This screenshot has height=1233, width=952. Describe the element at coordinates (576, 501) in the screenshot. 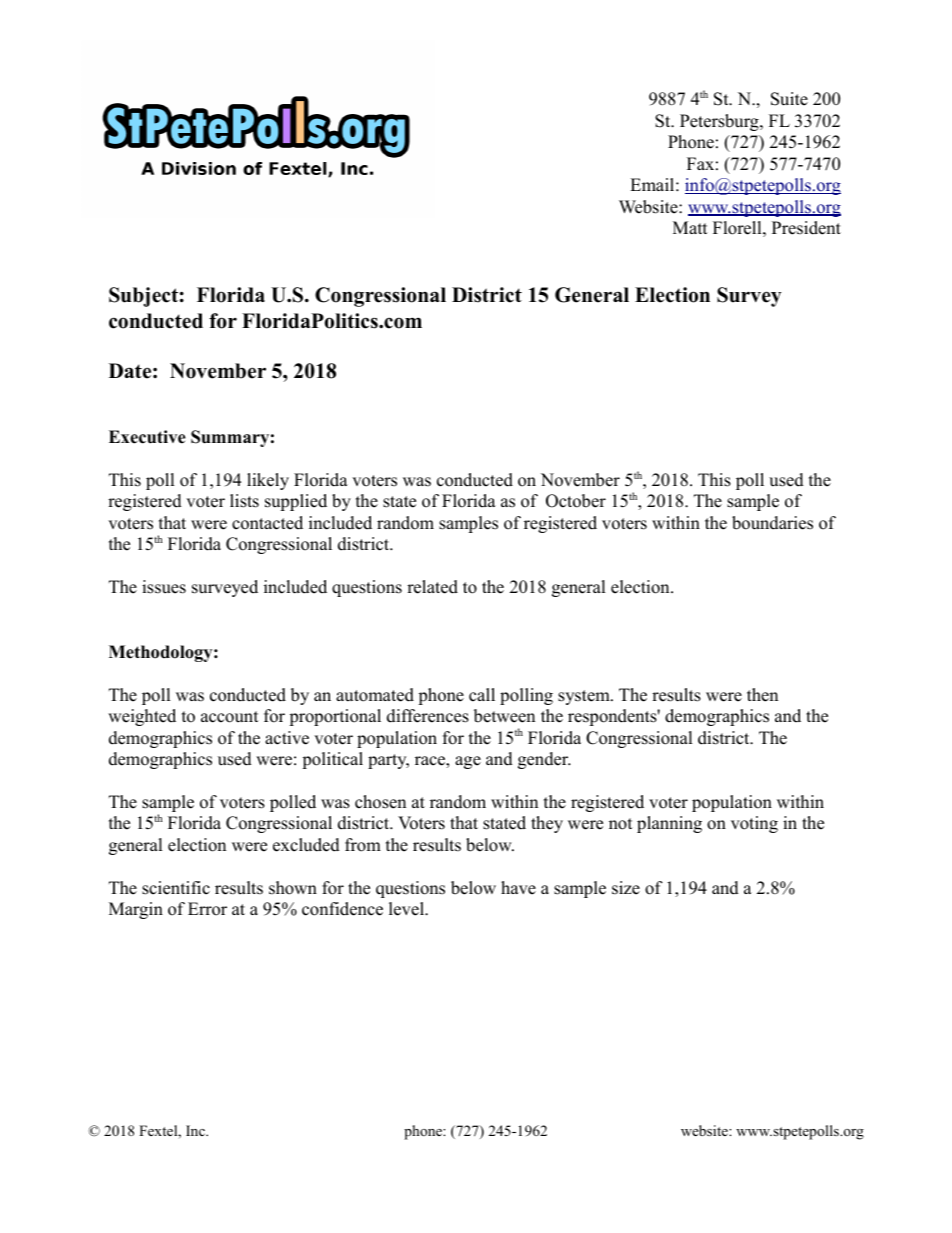

I see `October` at that location.
